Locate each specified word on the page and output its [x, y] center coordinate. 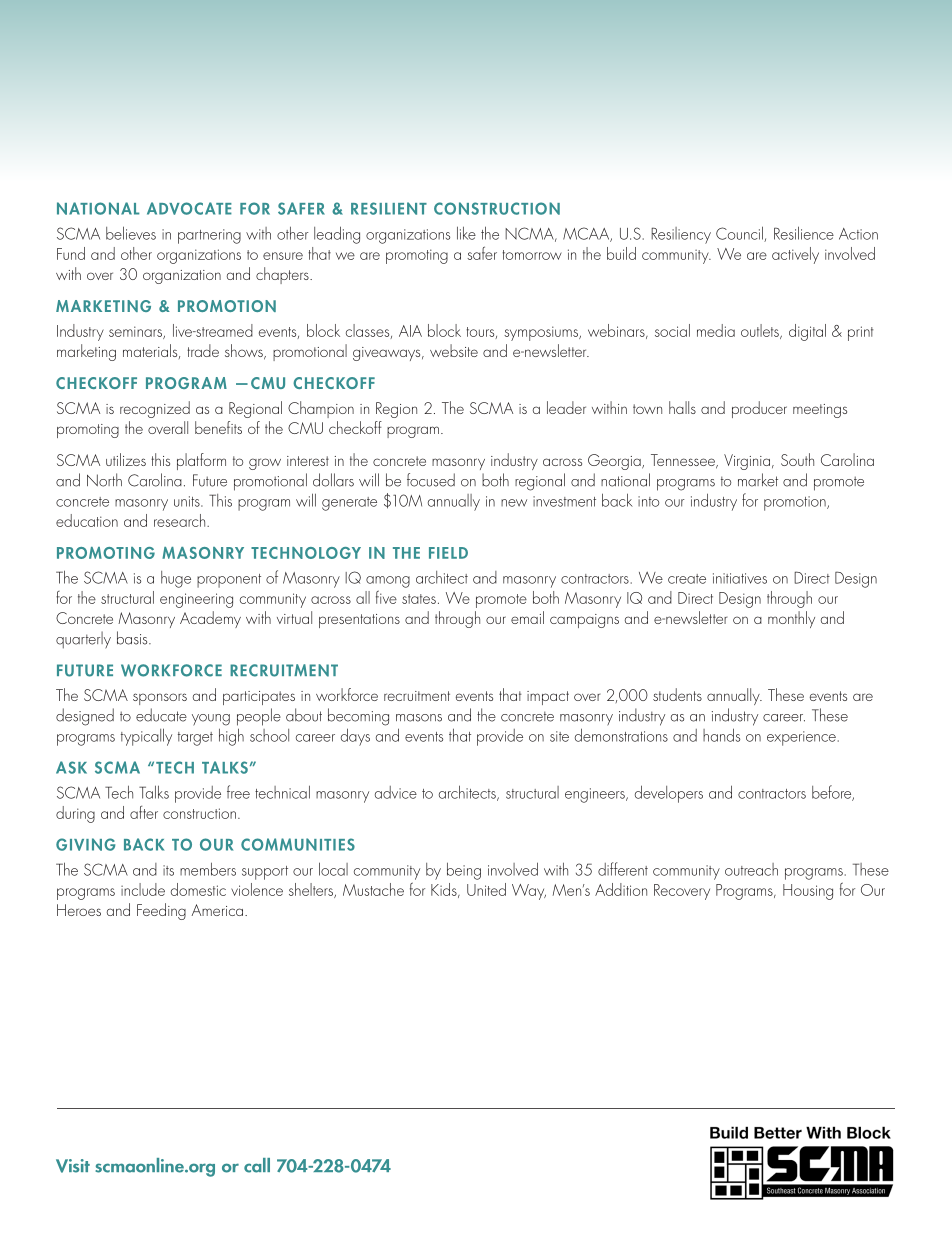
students [677, 694]
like [466, 233]
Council [740, 234]
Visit [73, 1166]
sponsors [160, 699]
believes [131, 233]
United [486, 889]
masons [419, 718]
